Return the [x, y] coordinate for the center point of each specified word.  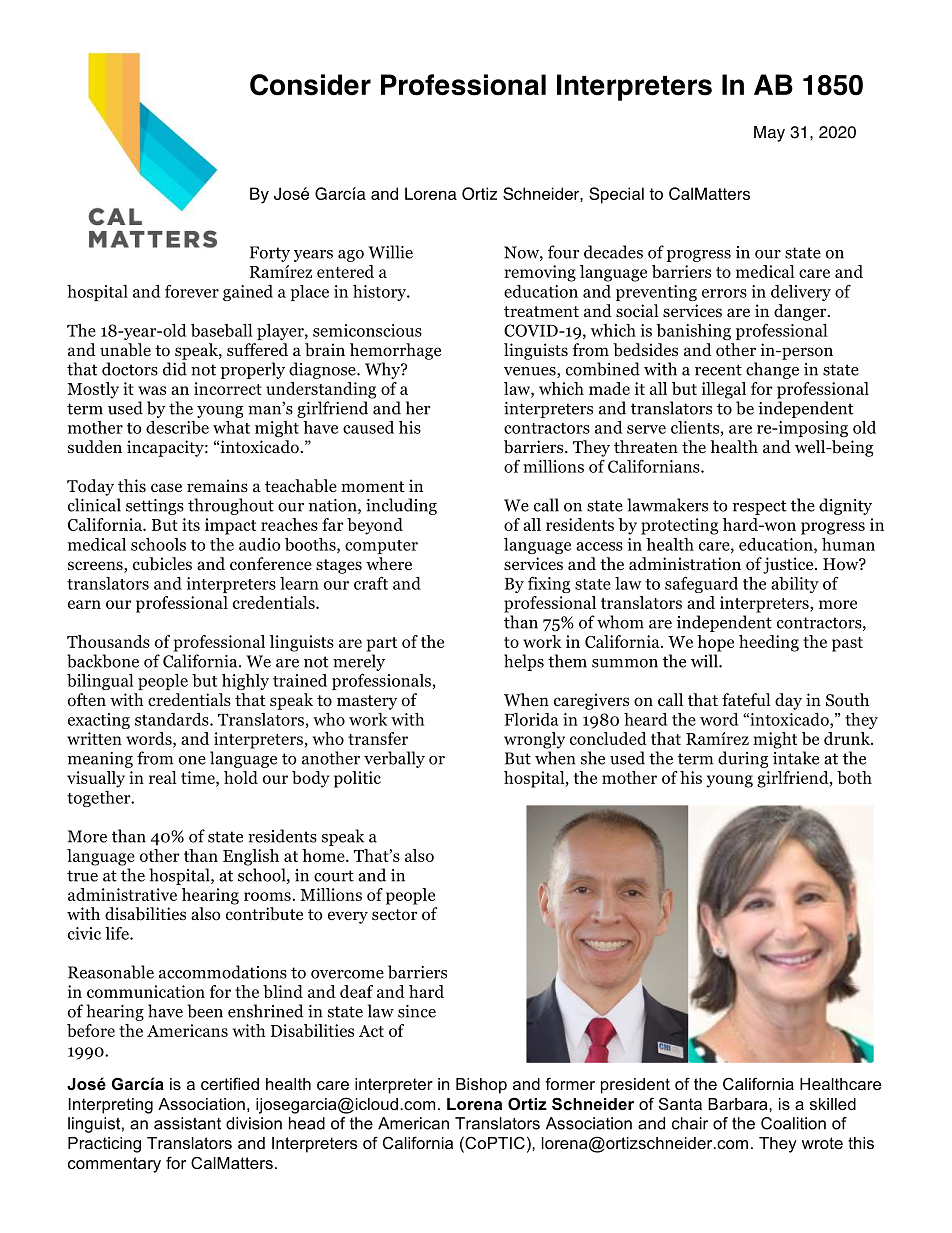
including [401, 506]
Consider [310, 85]
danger [801, 312]
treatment [541, 311]
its [191, 524]
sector [394, 915]
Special [616, 195]
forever [192, 291]
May [769, 134]
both [854, 777]
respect [760, 507]
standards [173, 719]
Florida [532, 719]
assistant [187, 1123]
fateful [746, 699]
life [118, 933]
